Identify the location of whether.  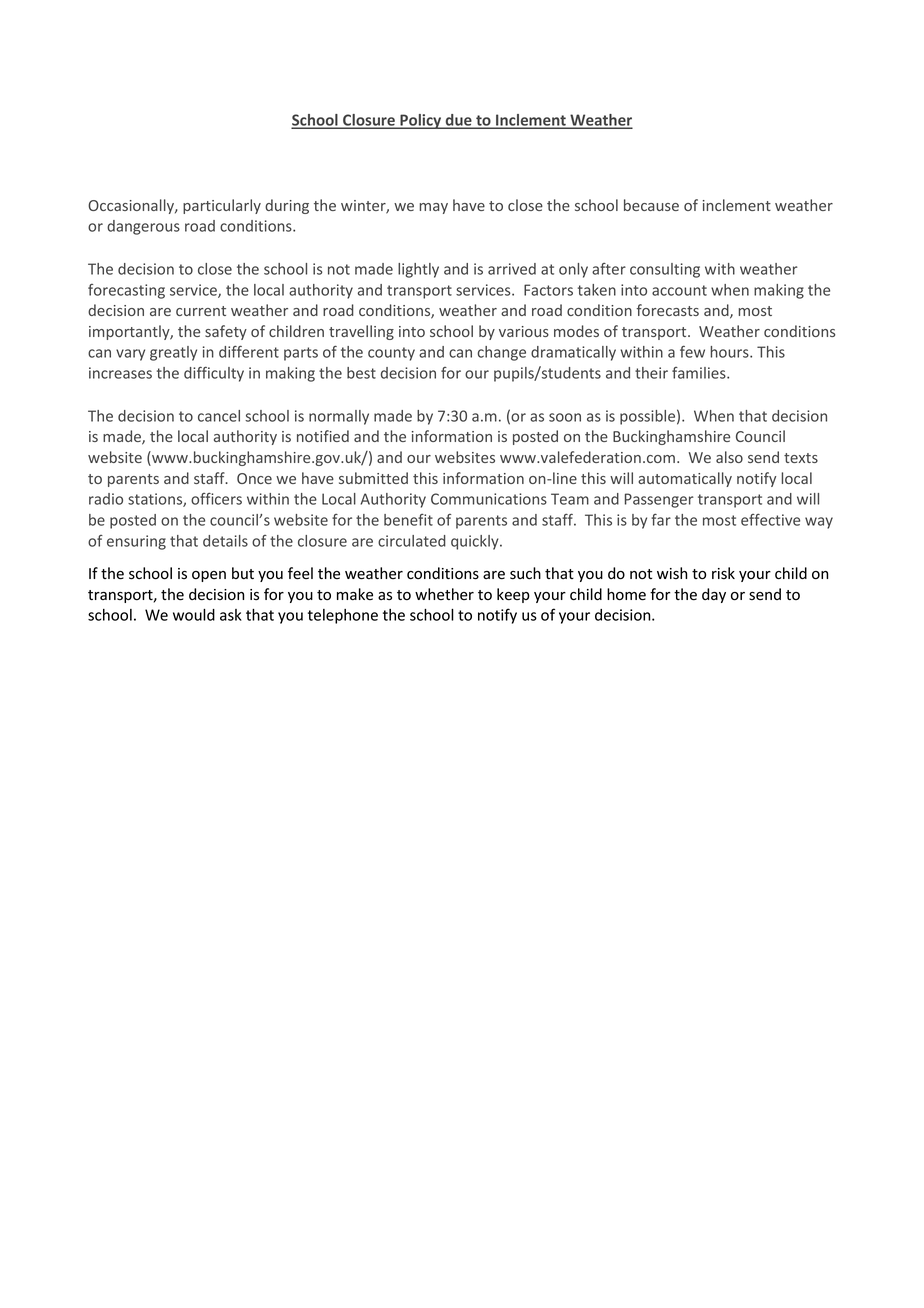
(444, 594).
